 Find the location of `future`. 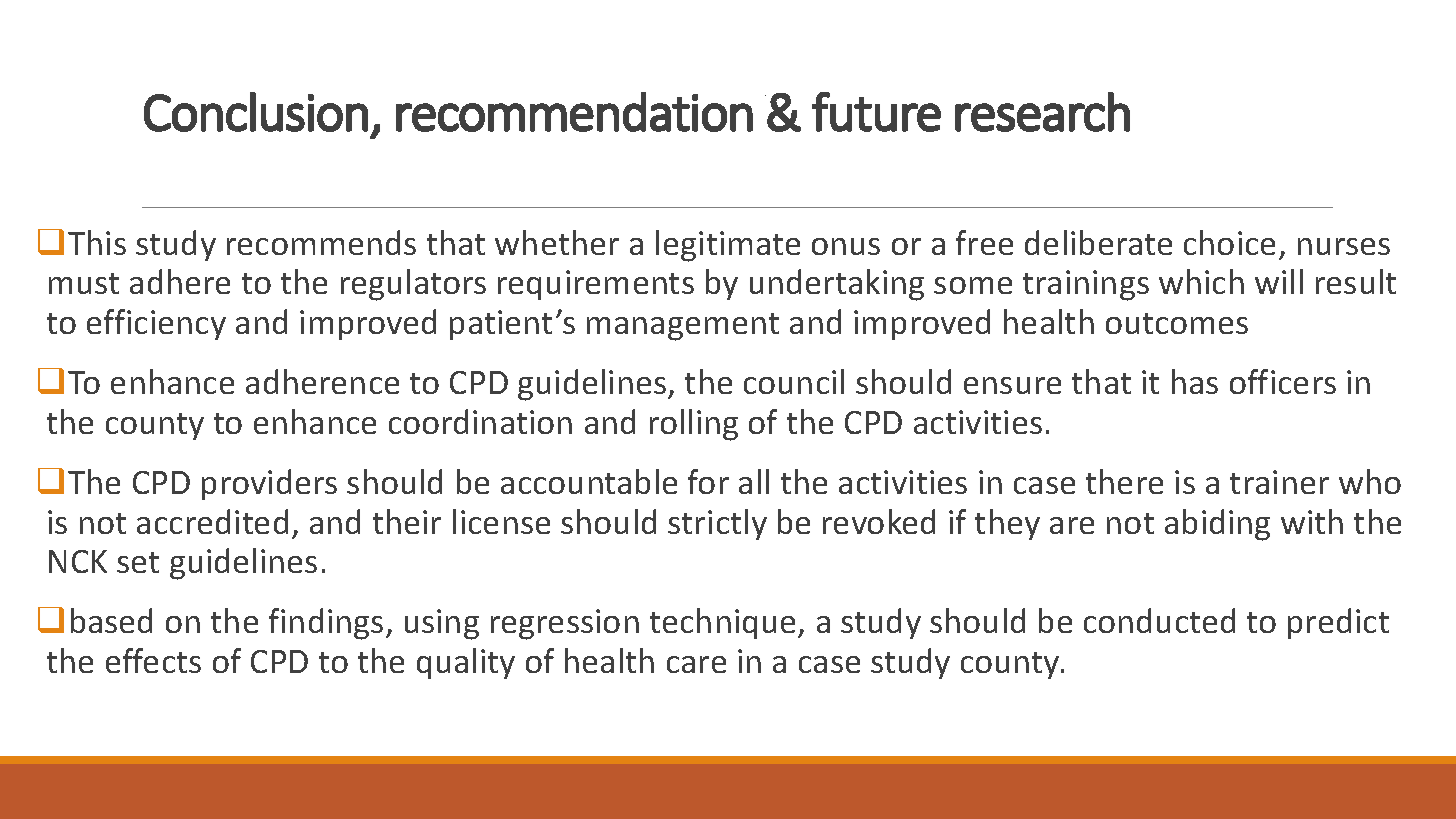

future is located at coordinates (876, 112).
